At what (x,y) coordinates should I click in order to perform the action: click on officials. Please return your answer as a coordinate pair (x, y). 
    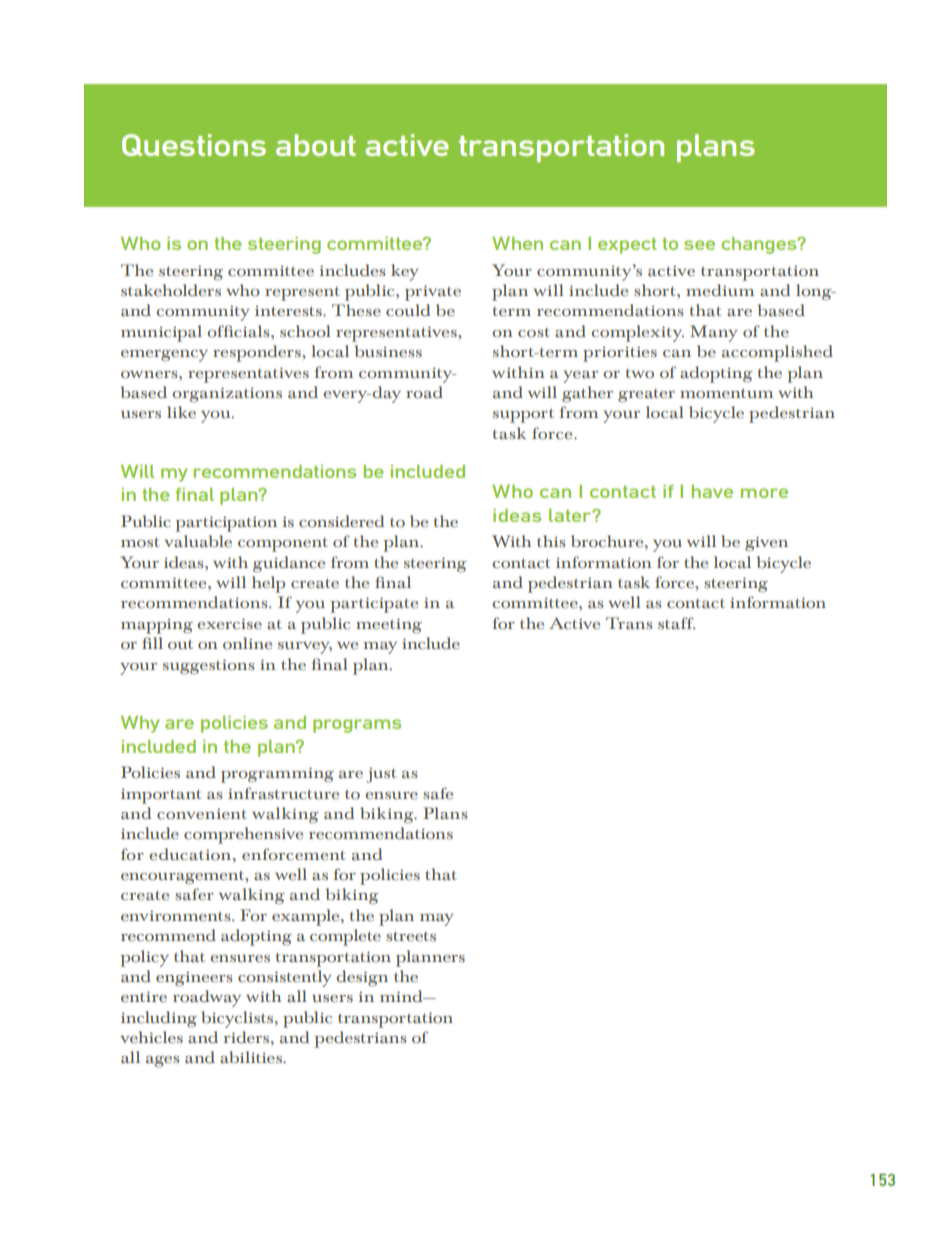
    Looking at the image, I should click on (239, 331).
